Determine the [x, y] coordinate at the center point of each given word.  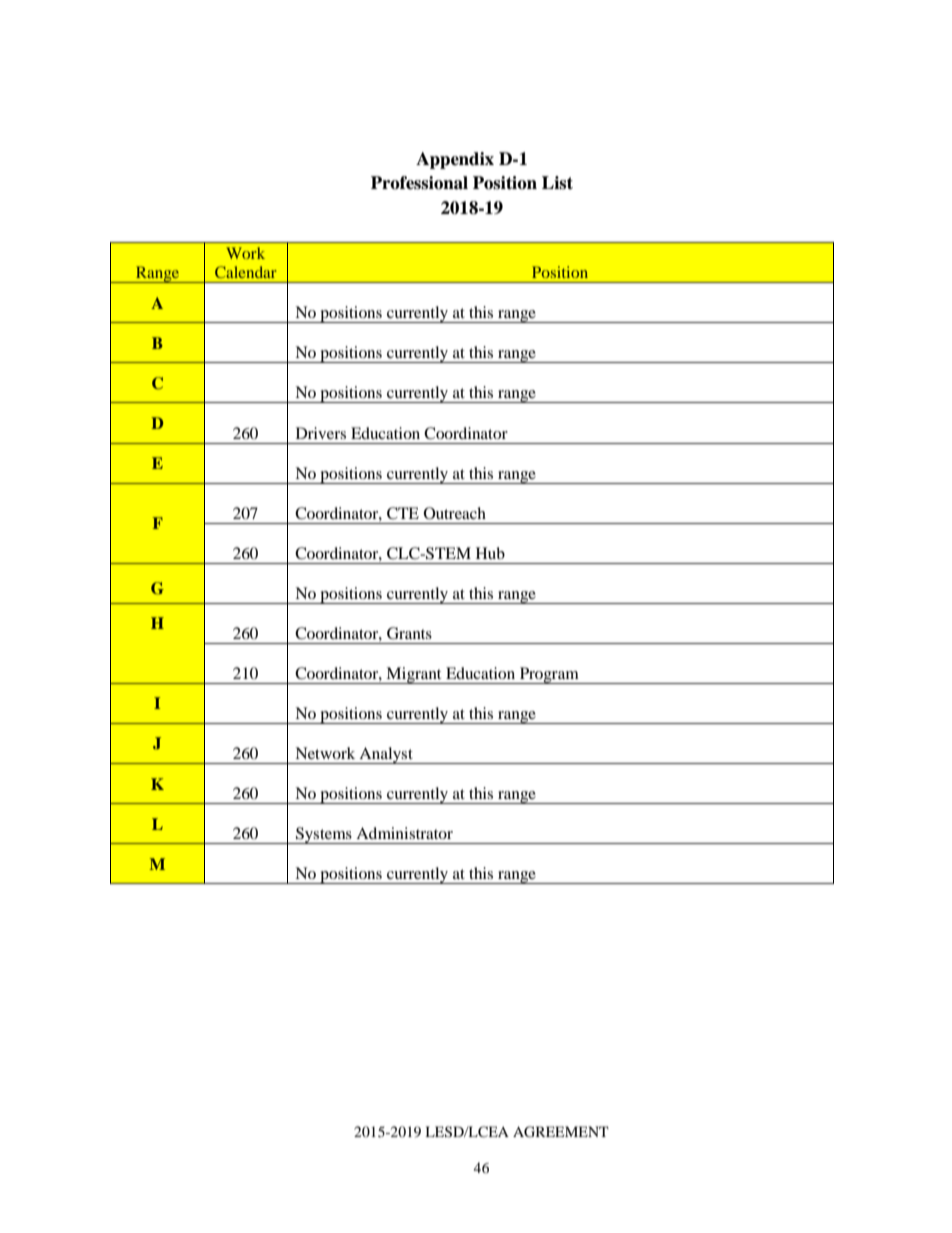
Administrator [404, 833]
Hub [490, 553]
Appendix [455, 160]
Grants [409, 633]
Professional [419, 183]
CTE [403, 513]
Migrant [414, 675]
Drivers [321, 433]
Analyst [386, 755]
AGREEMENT [561, 1132]
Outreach [455, 513]
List [557, 183]
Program [549, 675]
